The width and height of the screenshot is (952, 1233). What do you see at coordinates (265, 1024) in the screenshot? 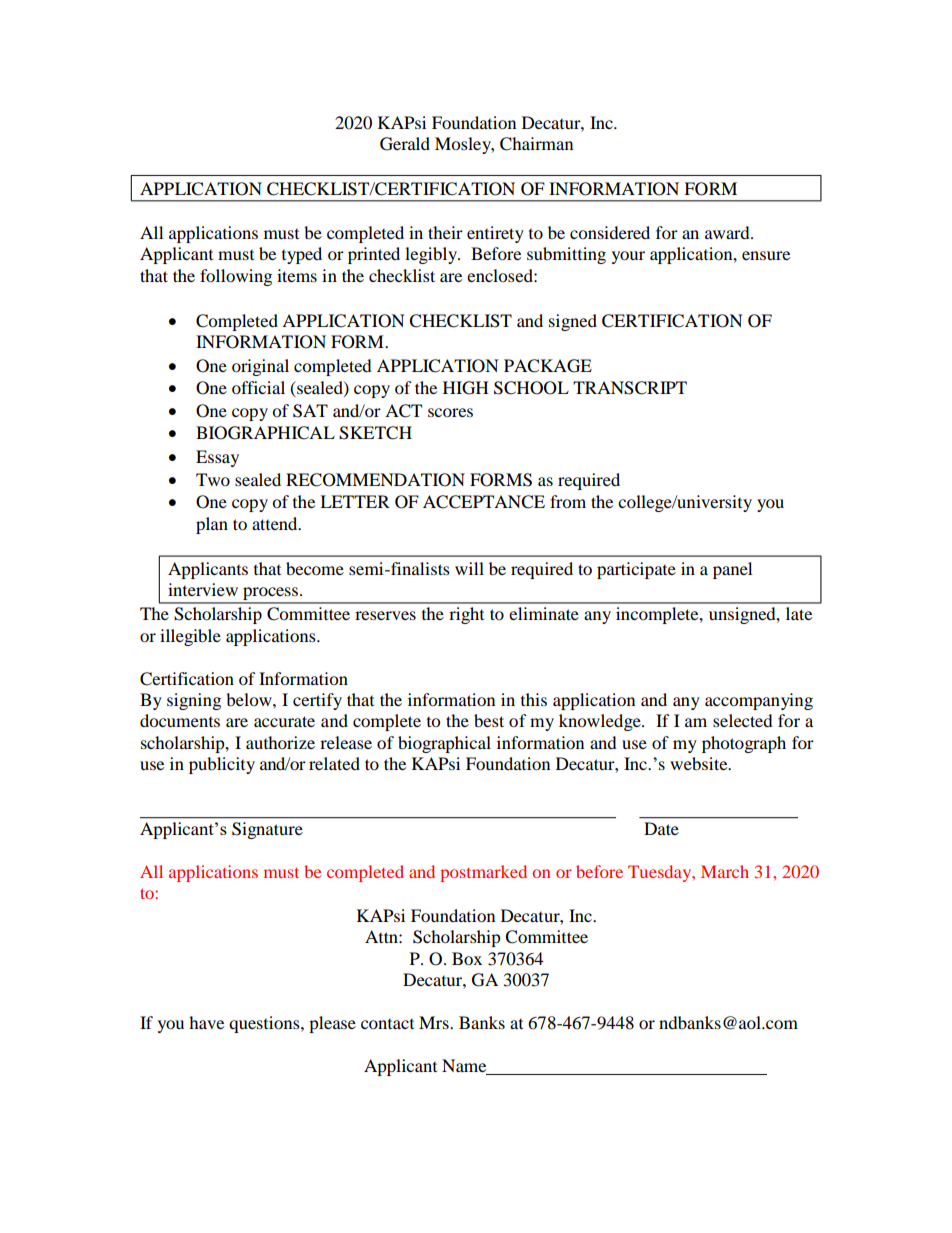
I see `questions` at bounding box center [265, 1024].
